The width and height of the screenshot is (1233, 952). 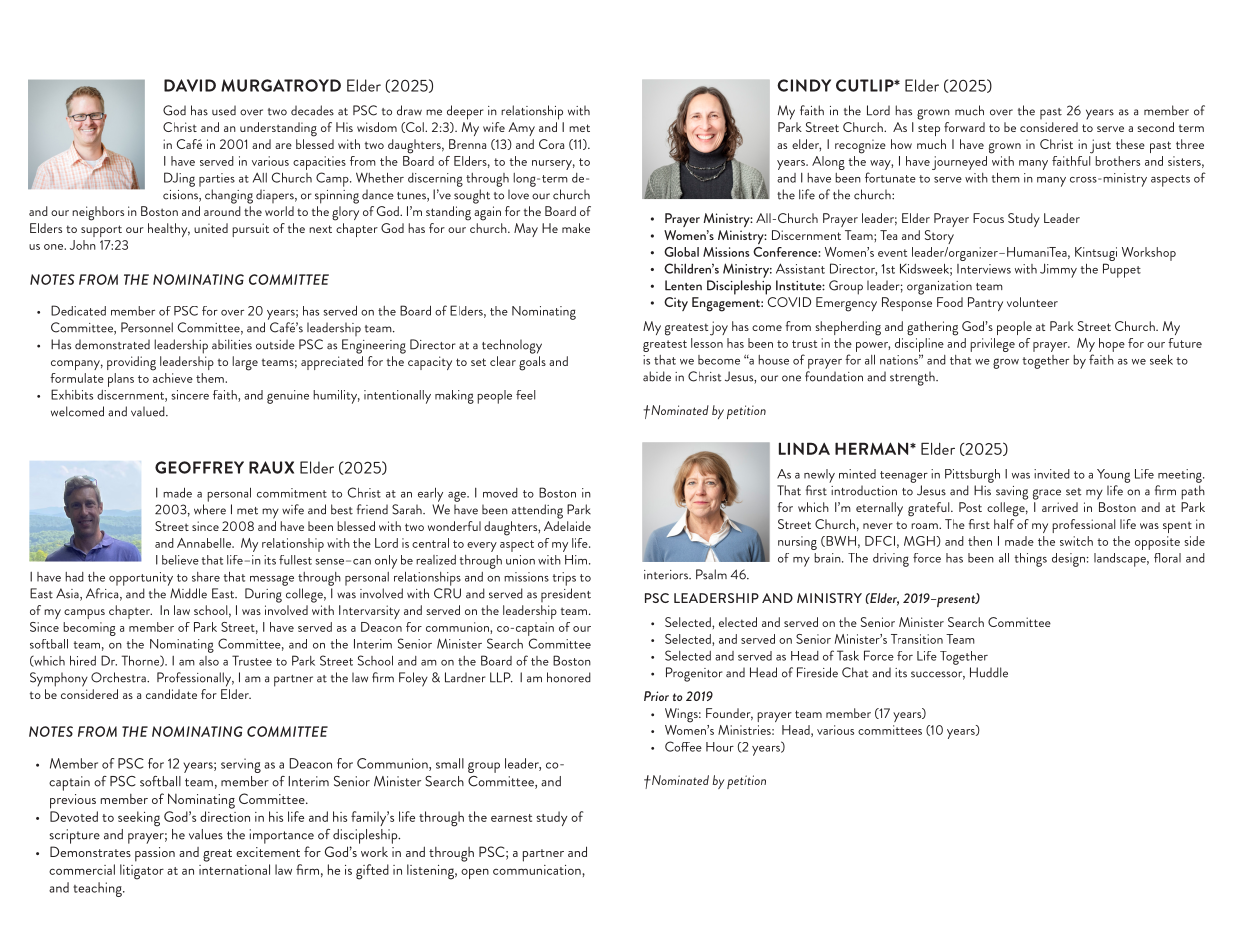 I want to click on Amy, so click(x=521, y=129).
